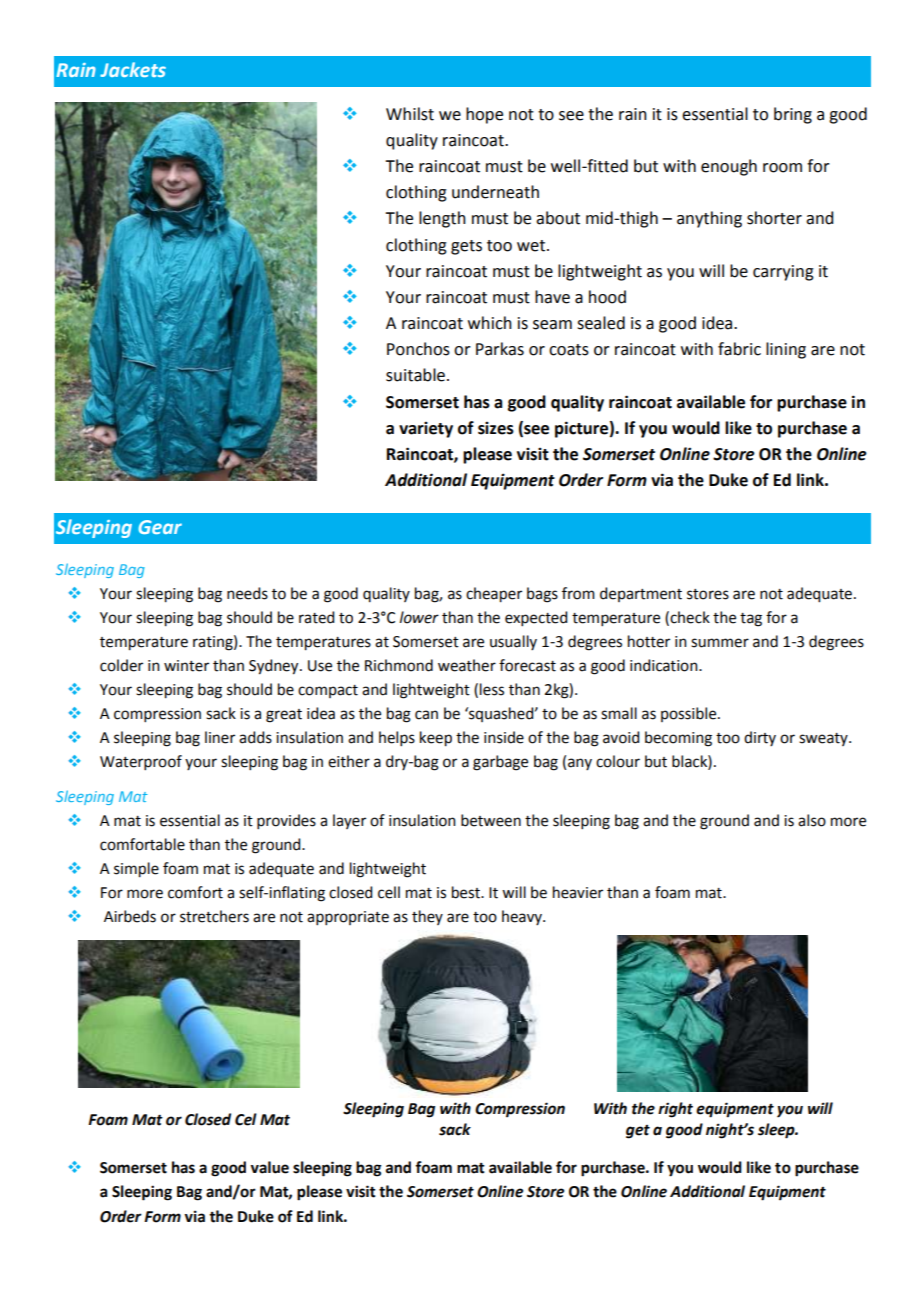 The image size is (924, 1308). Describe the element at coordinates (675, 1110) in the screenshot. I see `right` at that location.
